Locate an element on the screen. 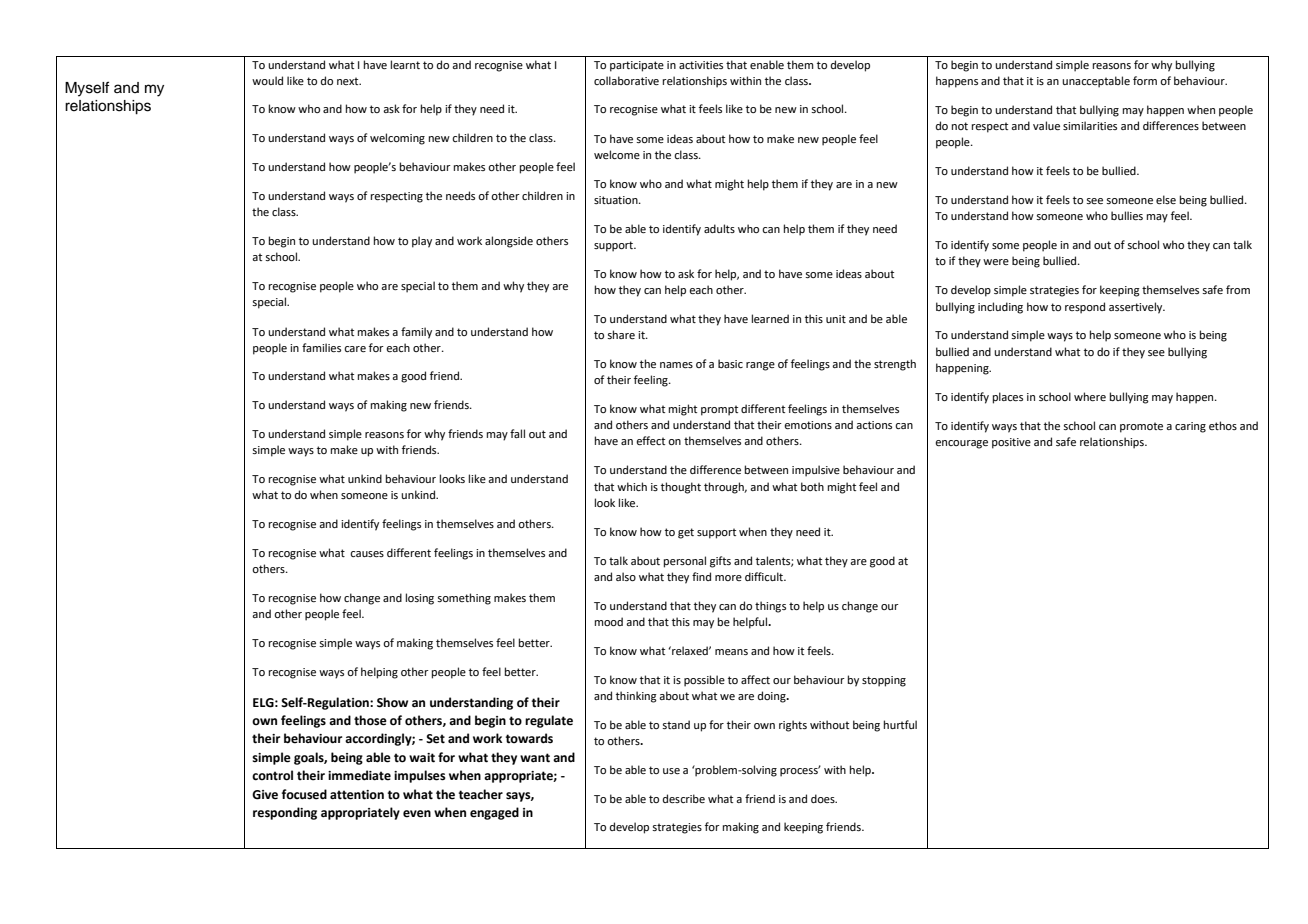 The image size is (1308, 924). gifts is located at coordinates (720, 562).
